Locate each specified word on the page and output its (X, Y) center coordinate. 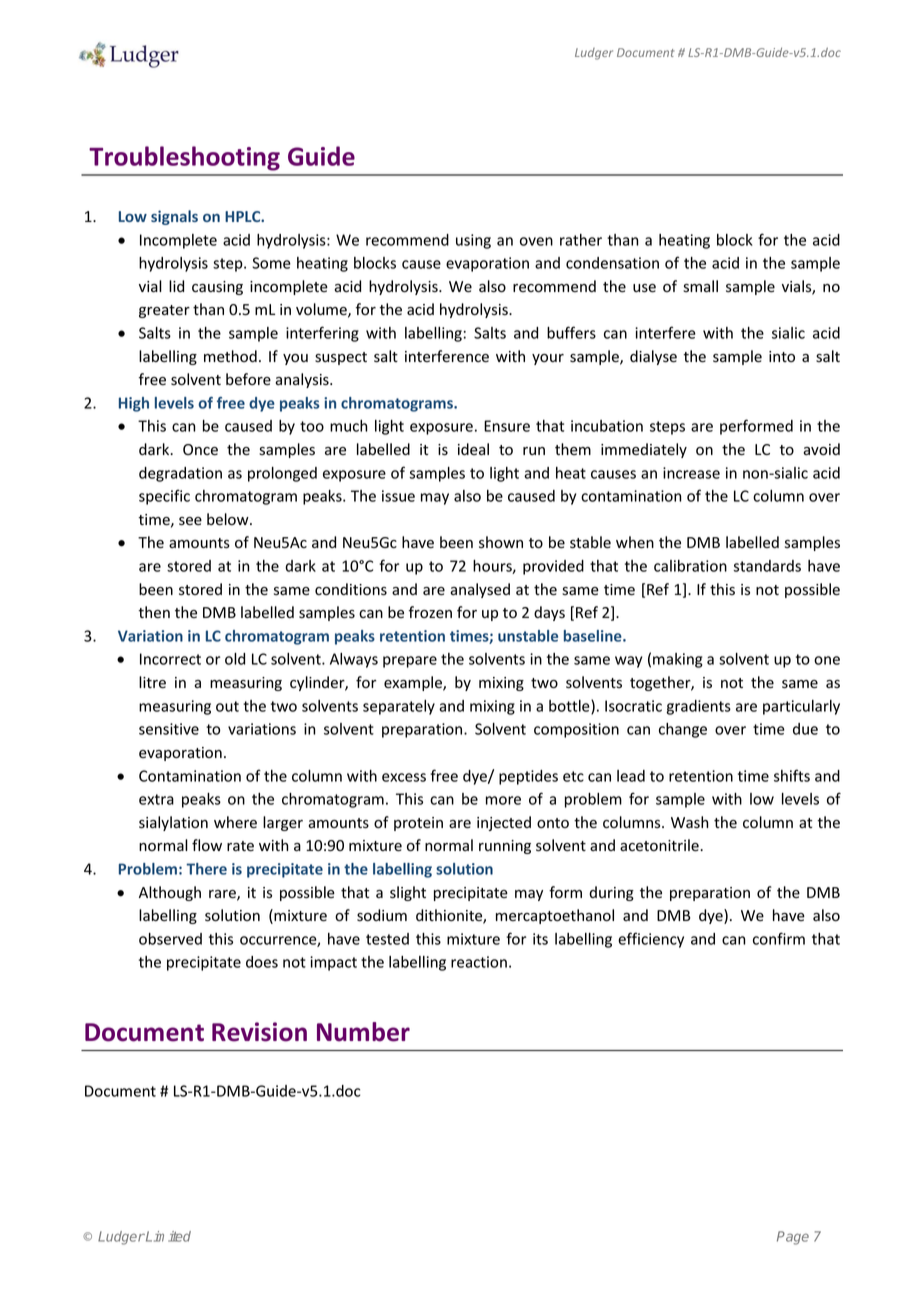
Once (200, 450)
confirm (779, 938)
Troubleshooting (184, 158)
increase (691, 473)
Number (363, 1032)
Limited (167, 1236)
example (414, 683)
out (227, 706)
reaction (479, 962)
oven (536, 241)
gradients (698, 707)
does (262, 962)
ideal (473, 449)
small (700, 286)
